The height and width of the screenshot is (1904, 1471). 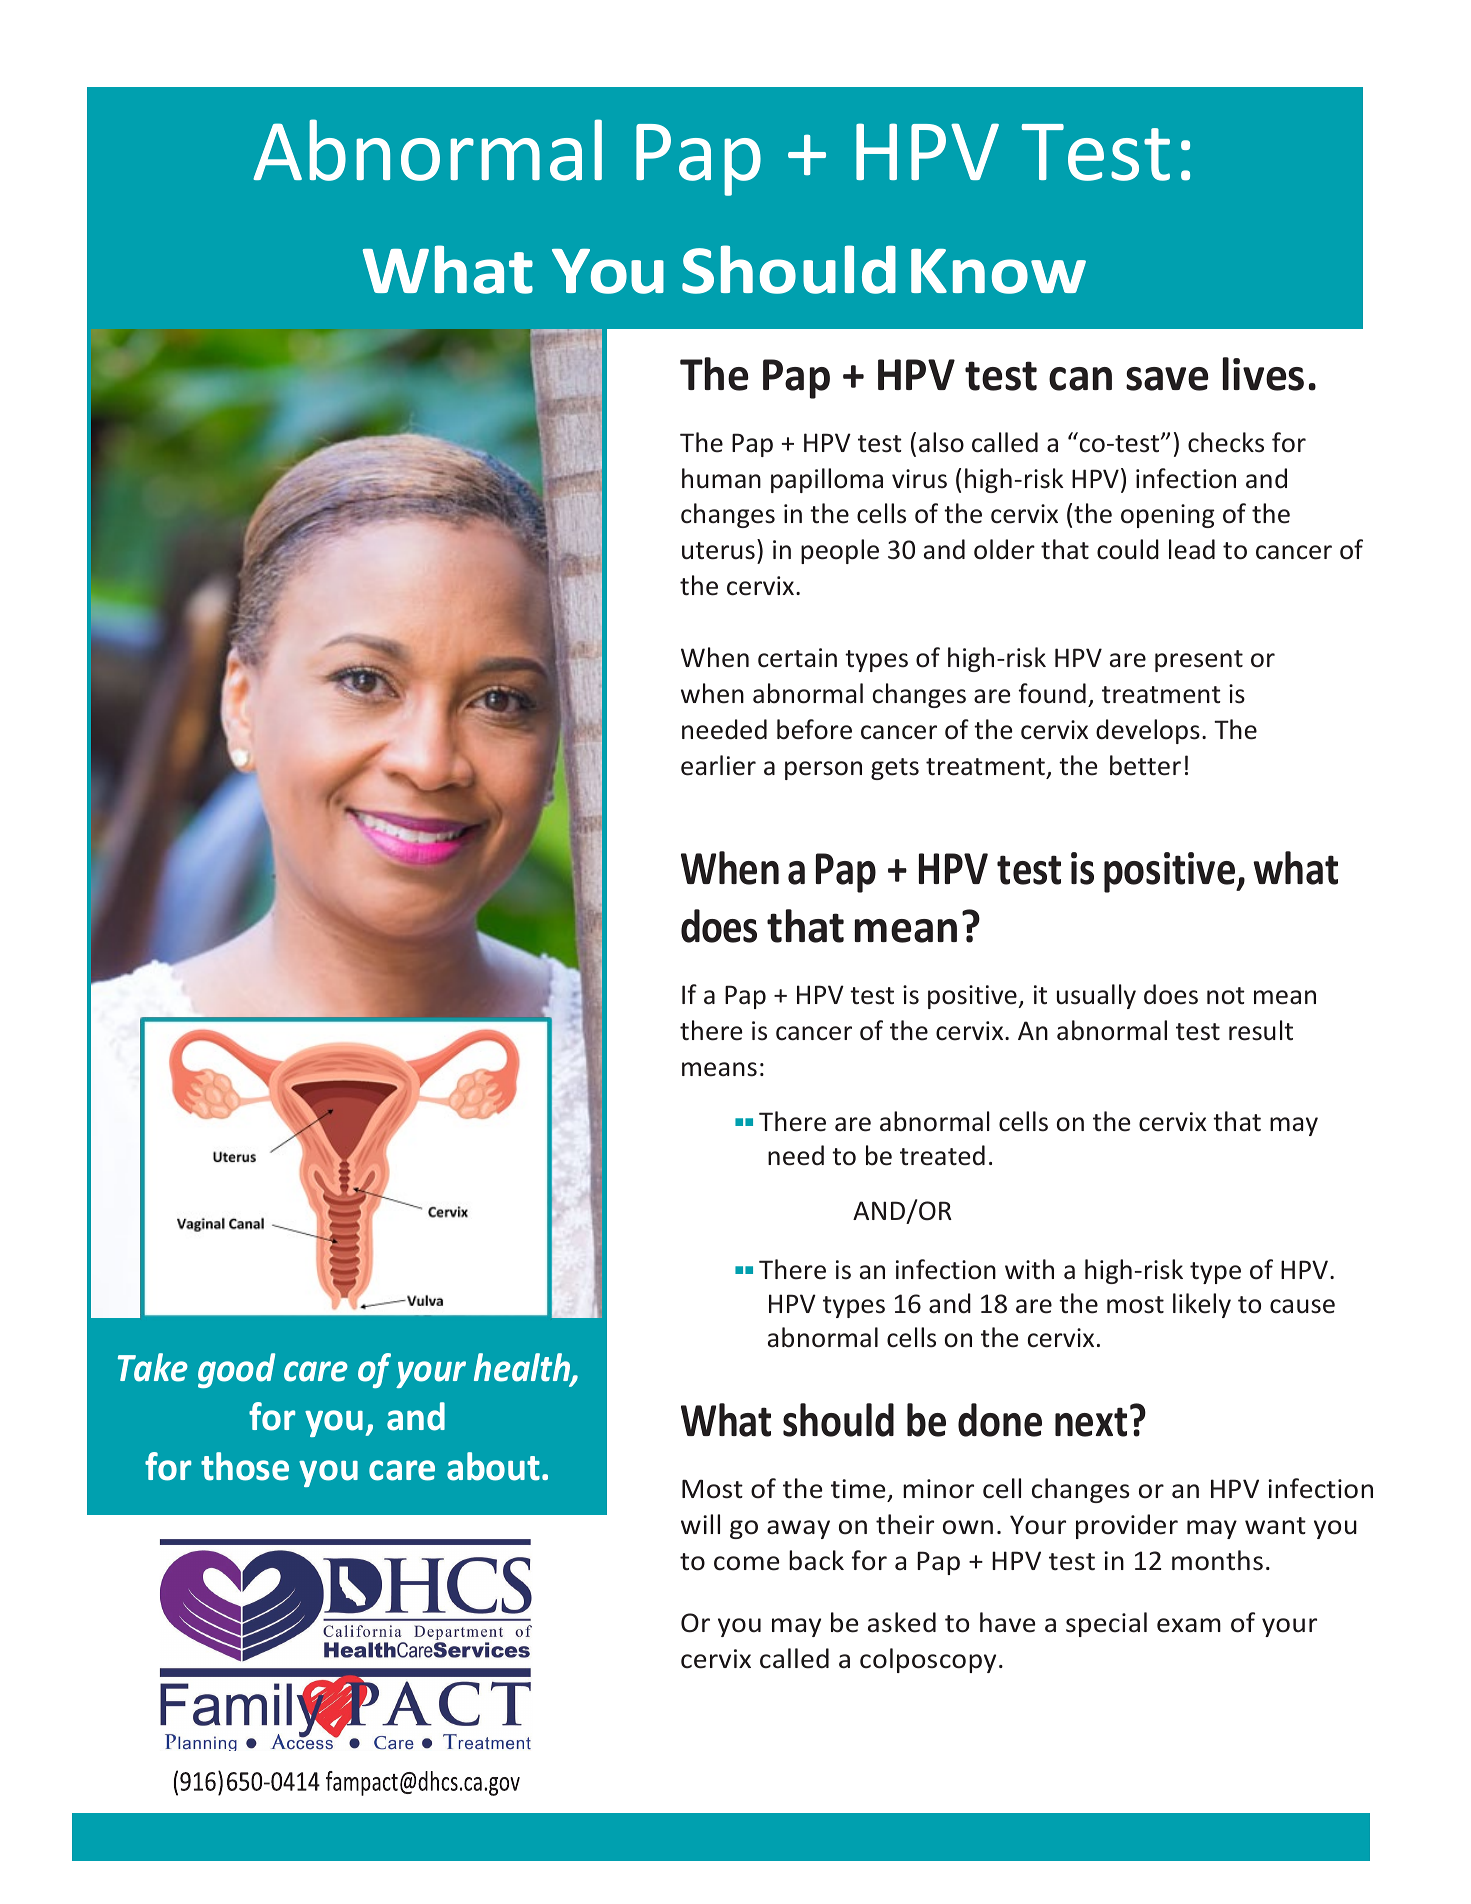 I want to click on human, so click(x=721, y=478).
